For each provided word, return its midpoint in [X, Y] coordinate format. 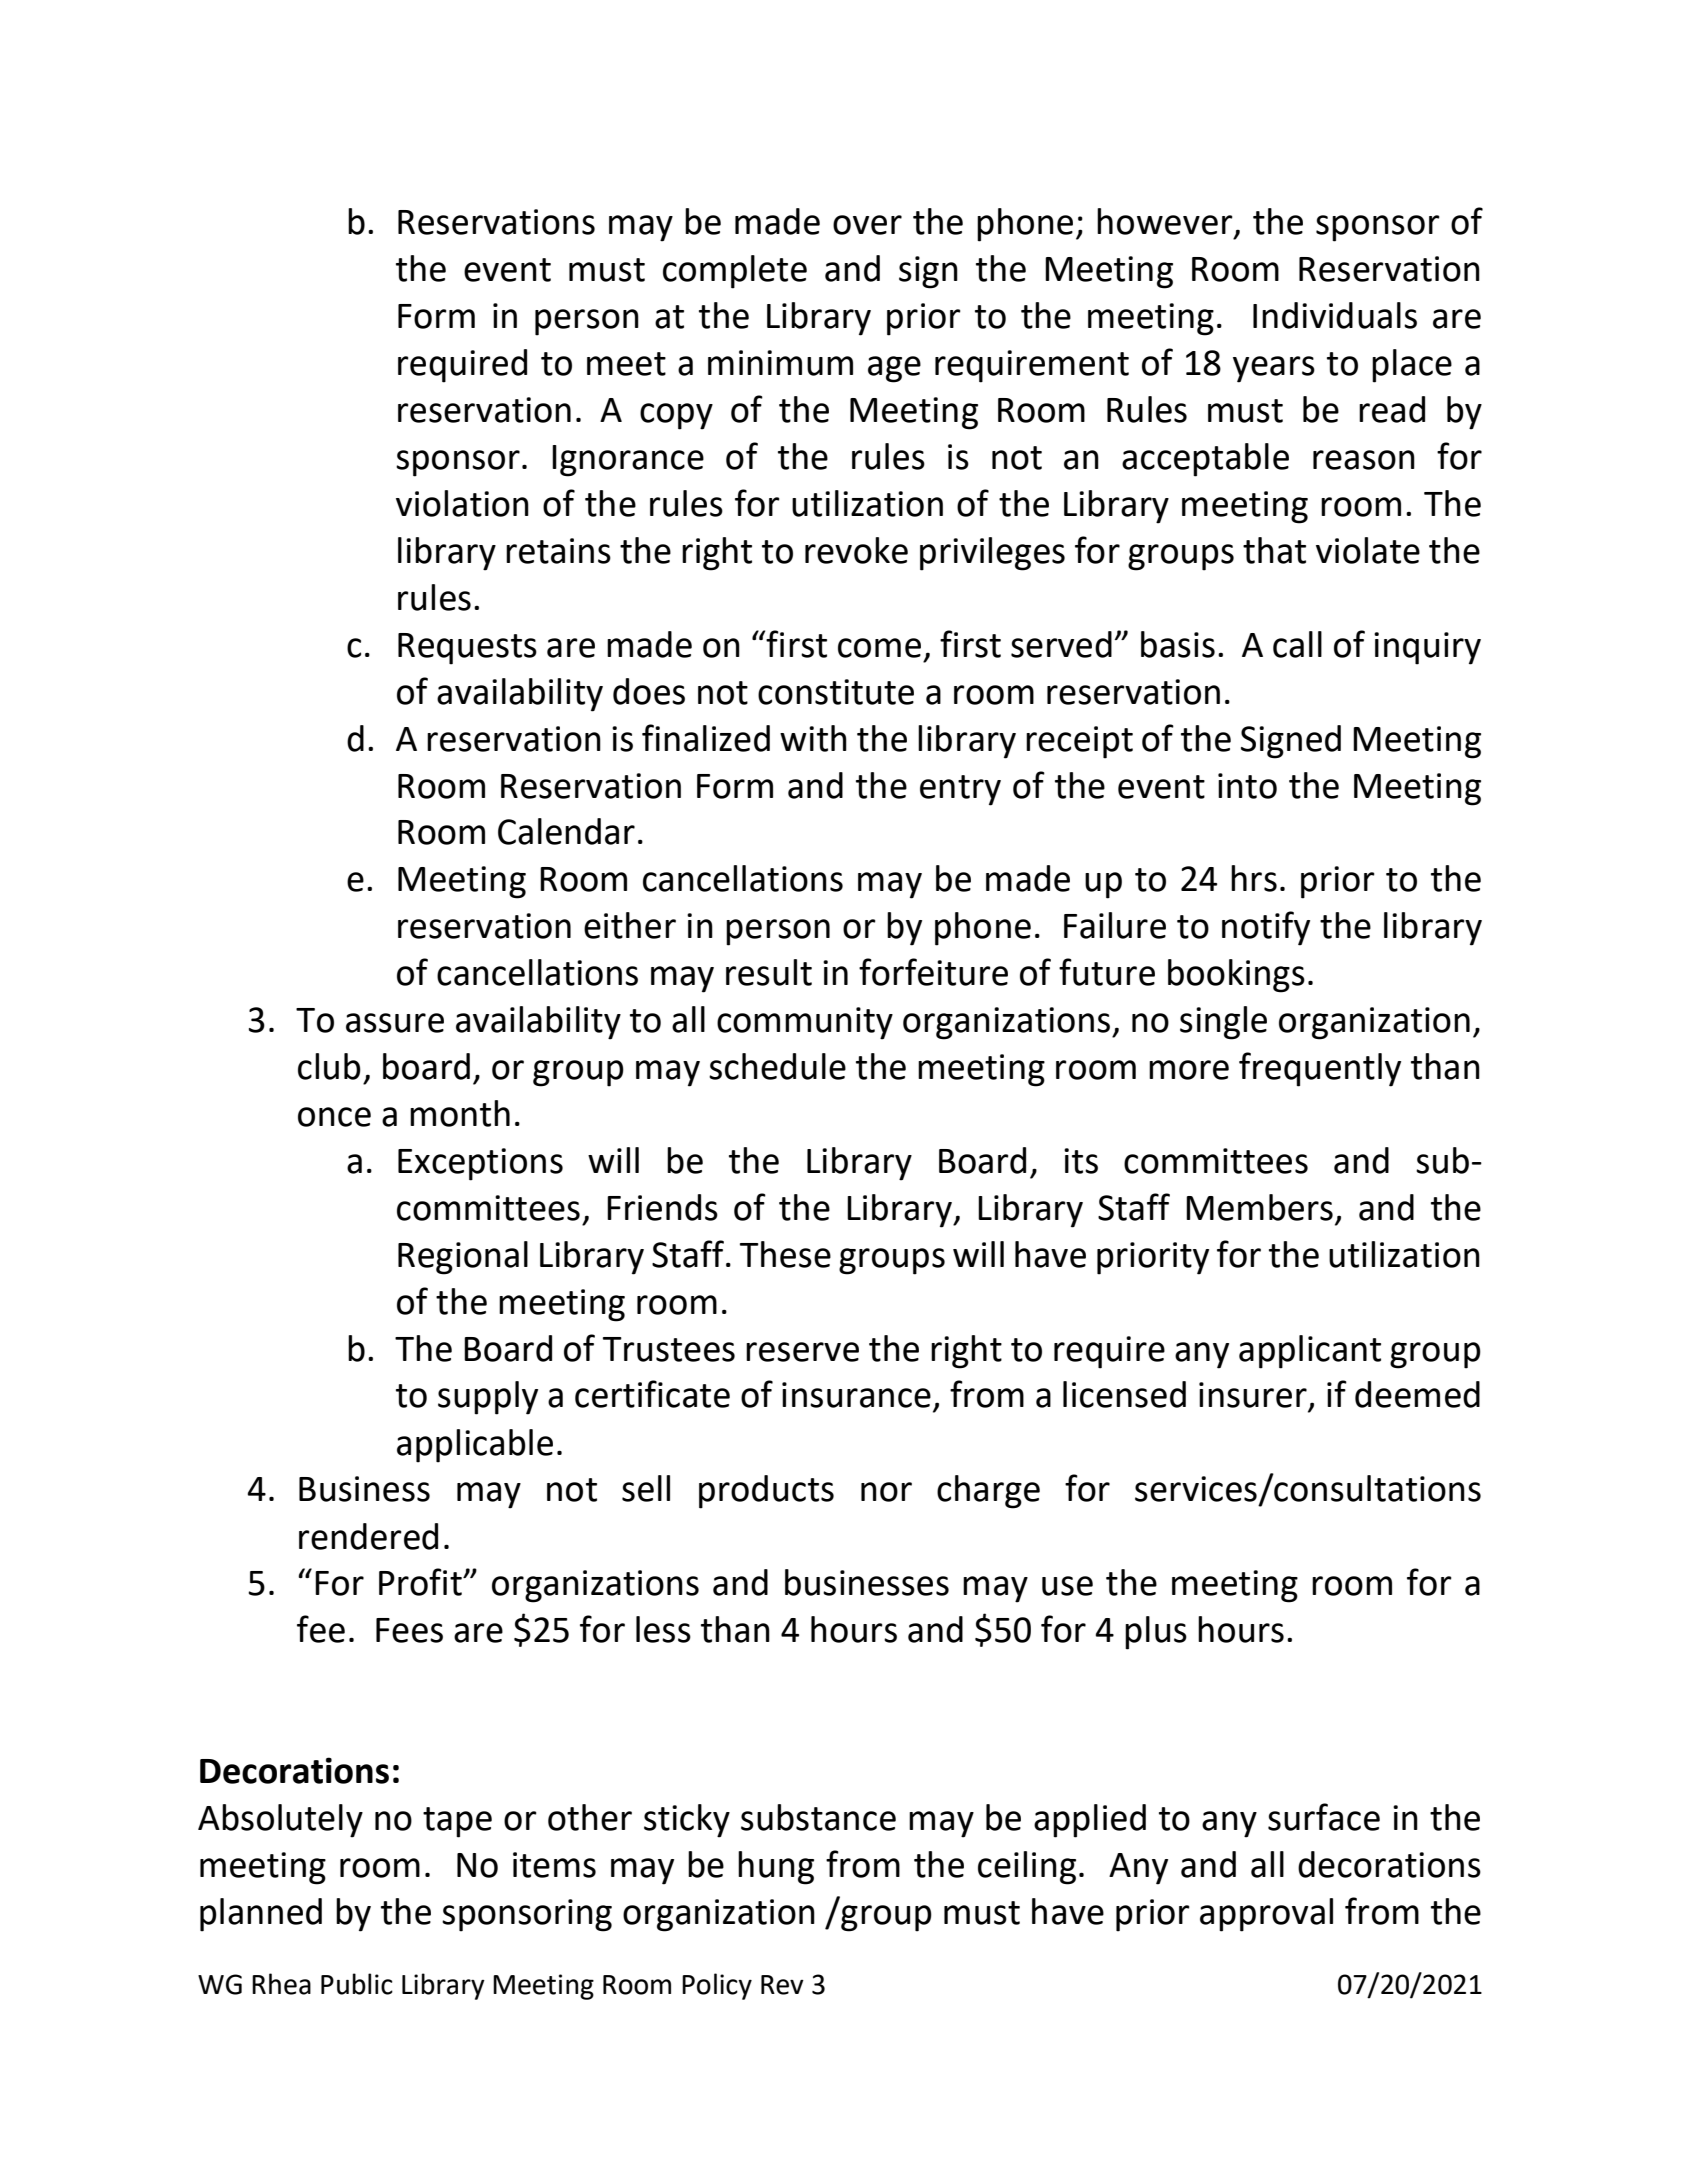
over [867, 225]
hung [776, 1868]
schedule [777, 1066]
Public [357, 1984]
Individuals [1335, 315]
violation [462, 503]
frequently [1320, 1069]
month [460, 1113]
